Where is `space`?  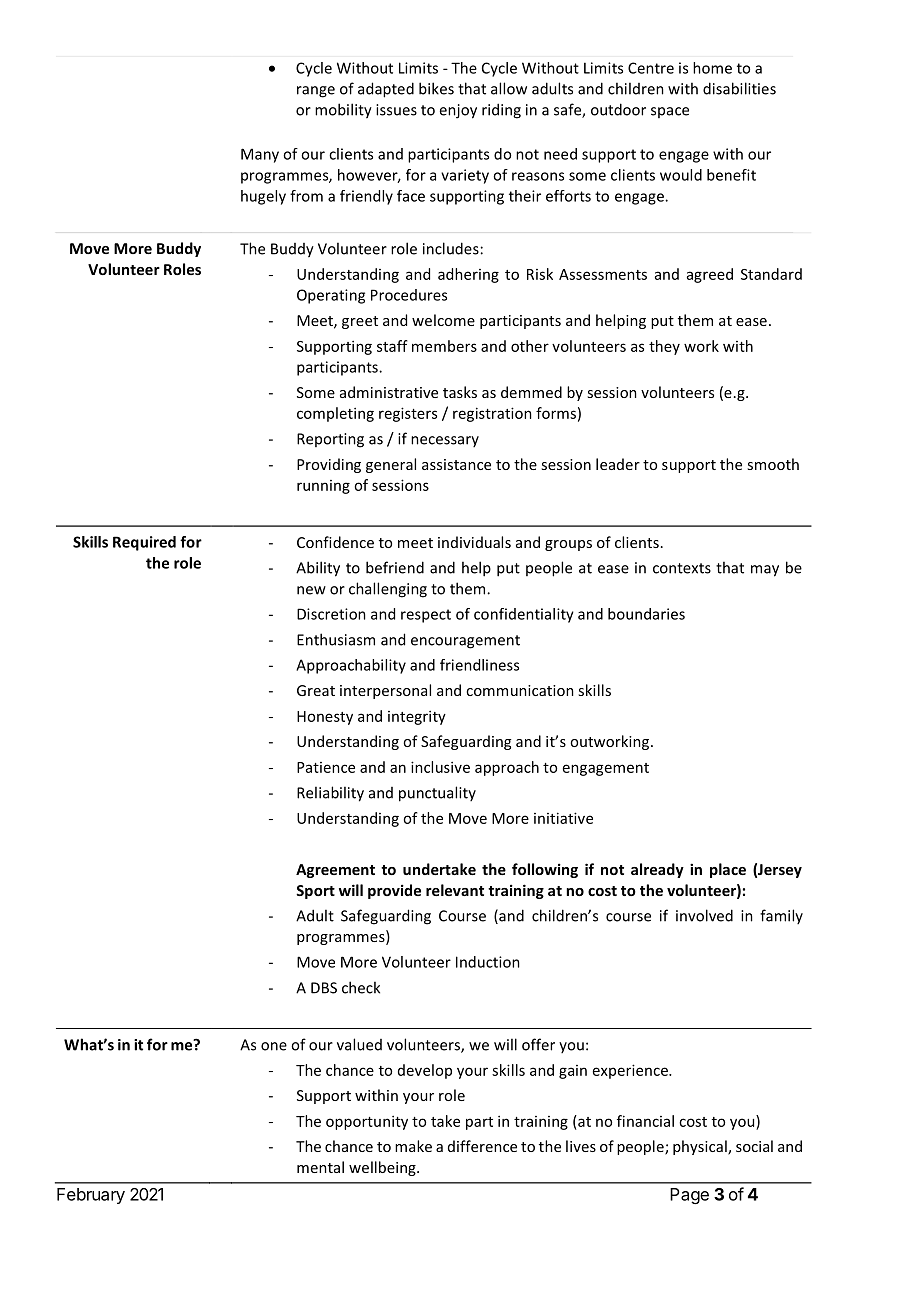 space is located at coordinates (670, 112).
